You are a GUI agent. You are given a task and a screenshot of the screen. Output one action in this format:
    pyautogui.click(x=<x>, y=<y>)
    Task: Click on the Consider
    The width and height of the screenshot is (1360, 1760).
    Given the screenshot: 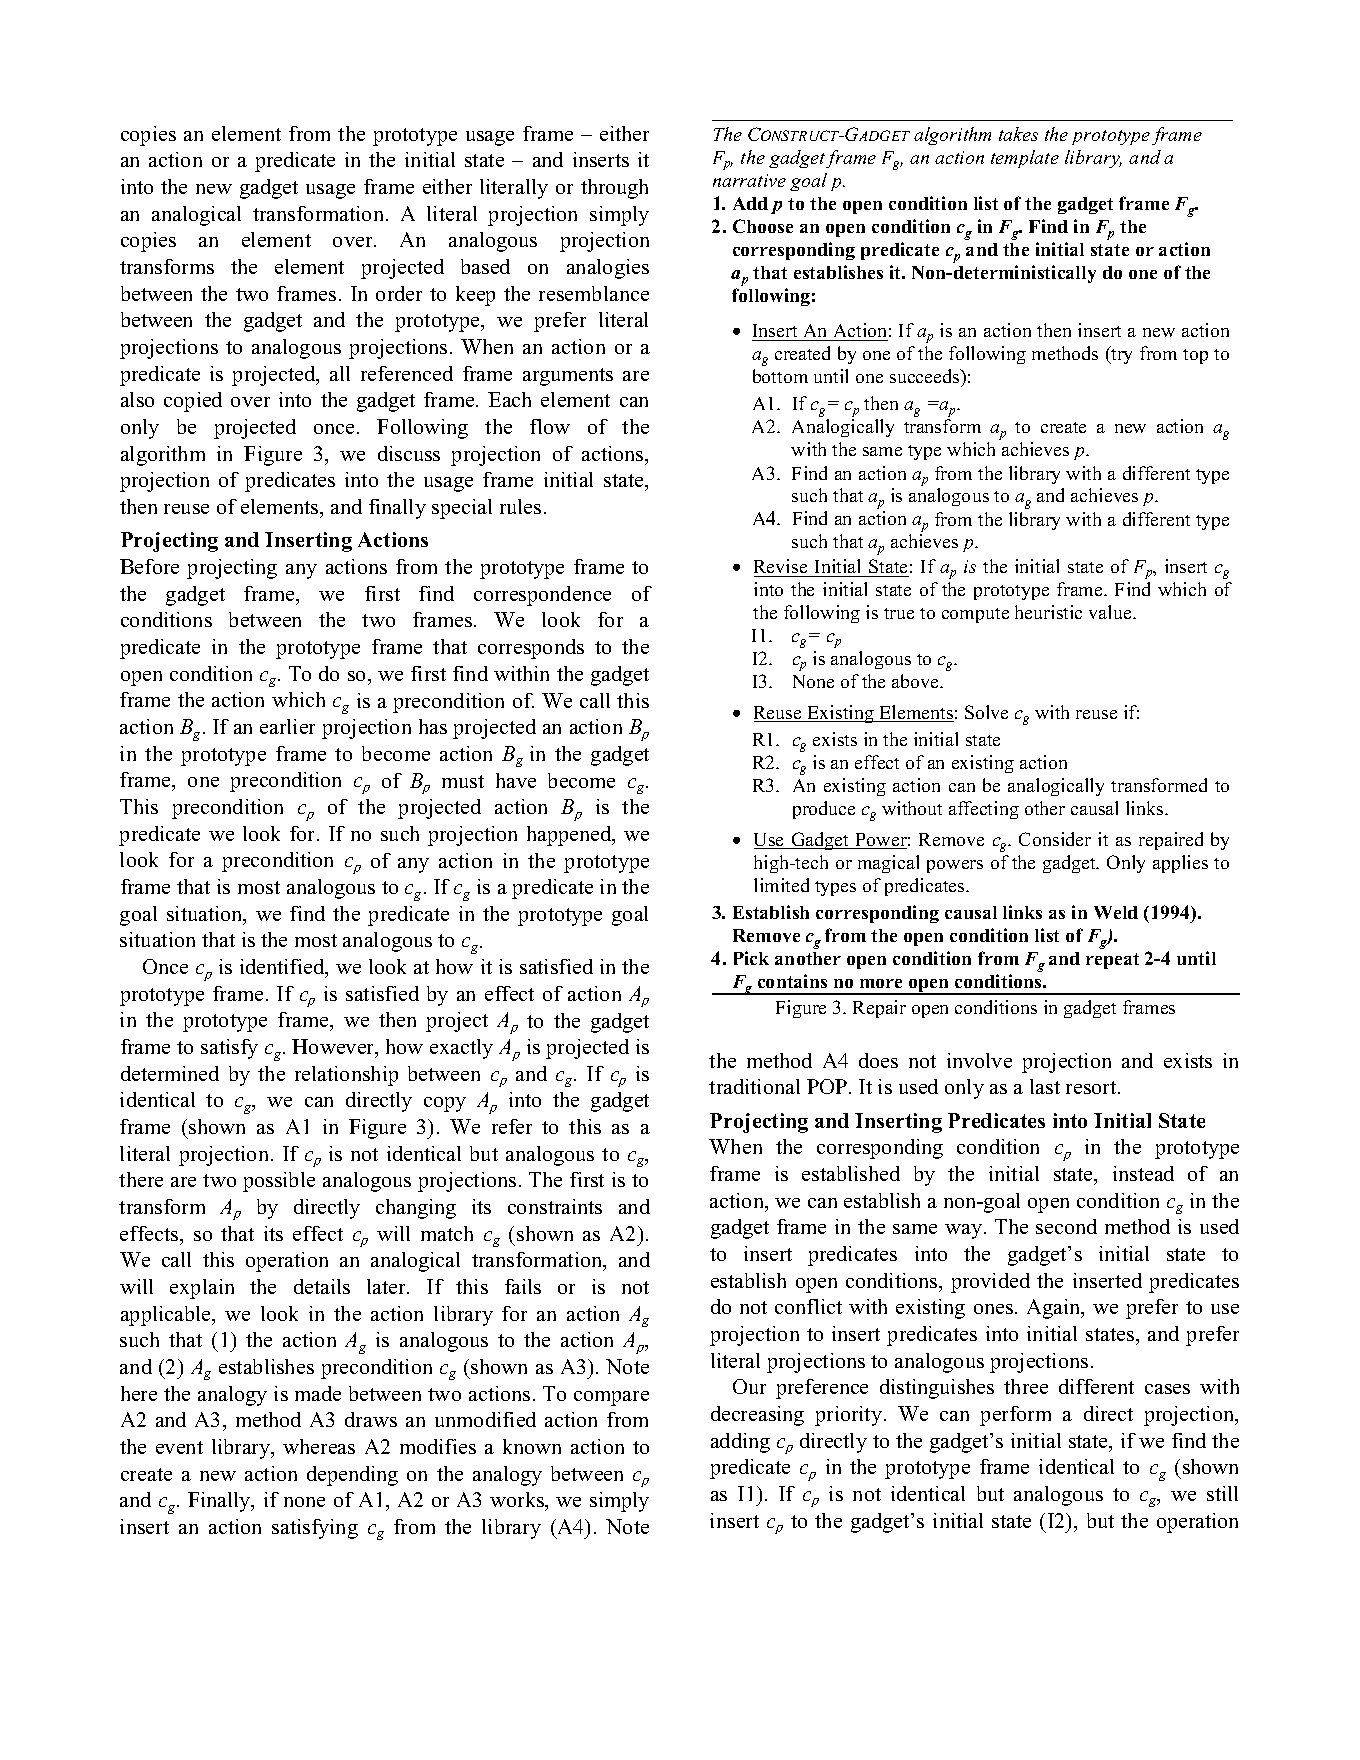 What is the action you would take?
    pyautogui.click(x=1055, y=839)
